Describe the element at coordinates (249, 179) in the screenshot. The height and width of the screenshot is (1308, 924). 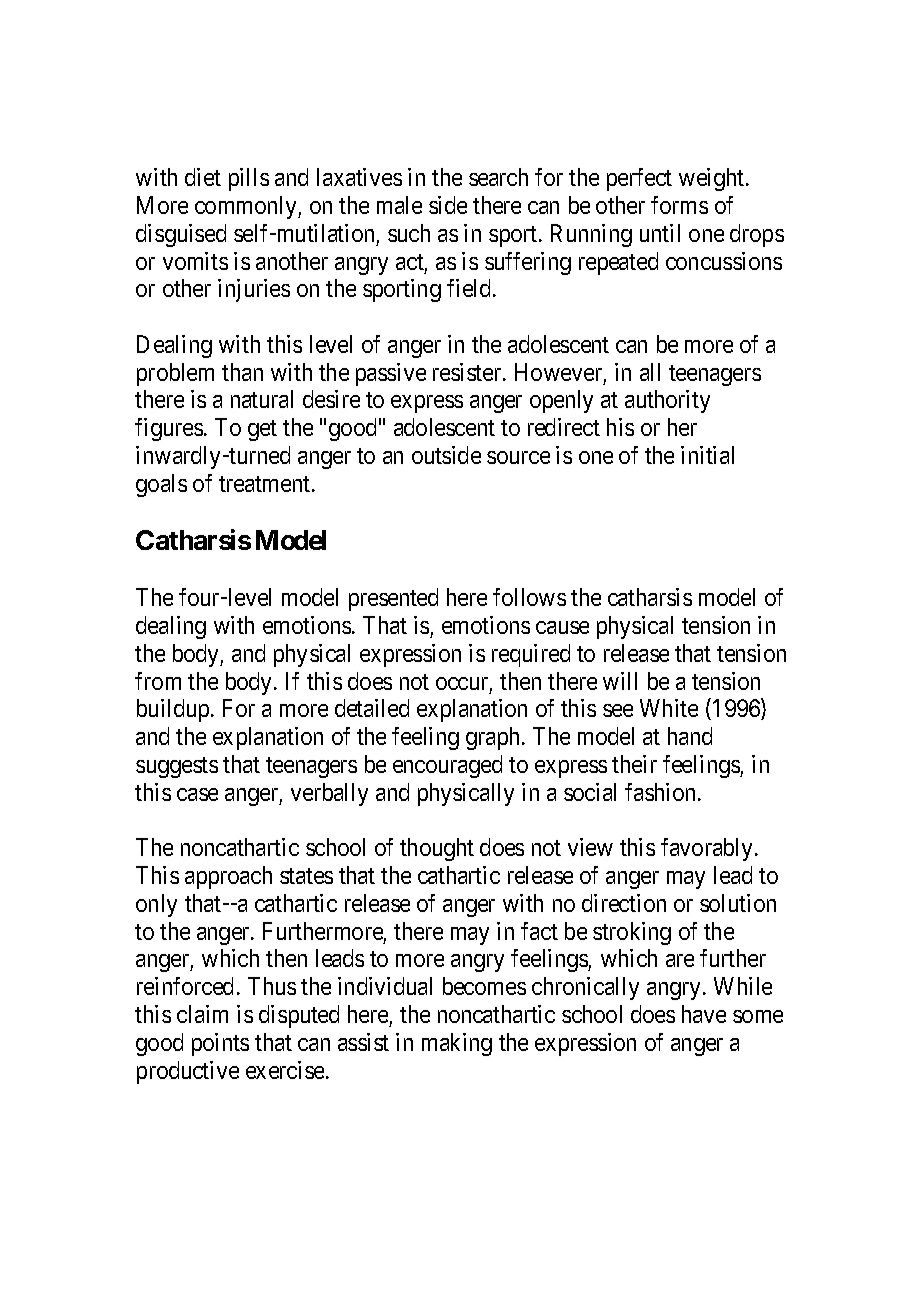
I see `pills` at that location.
